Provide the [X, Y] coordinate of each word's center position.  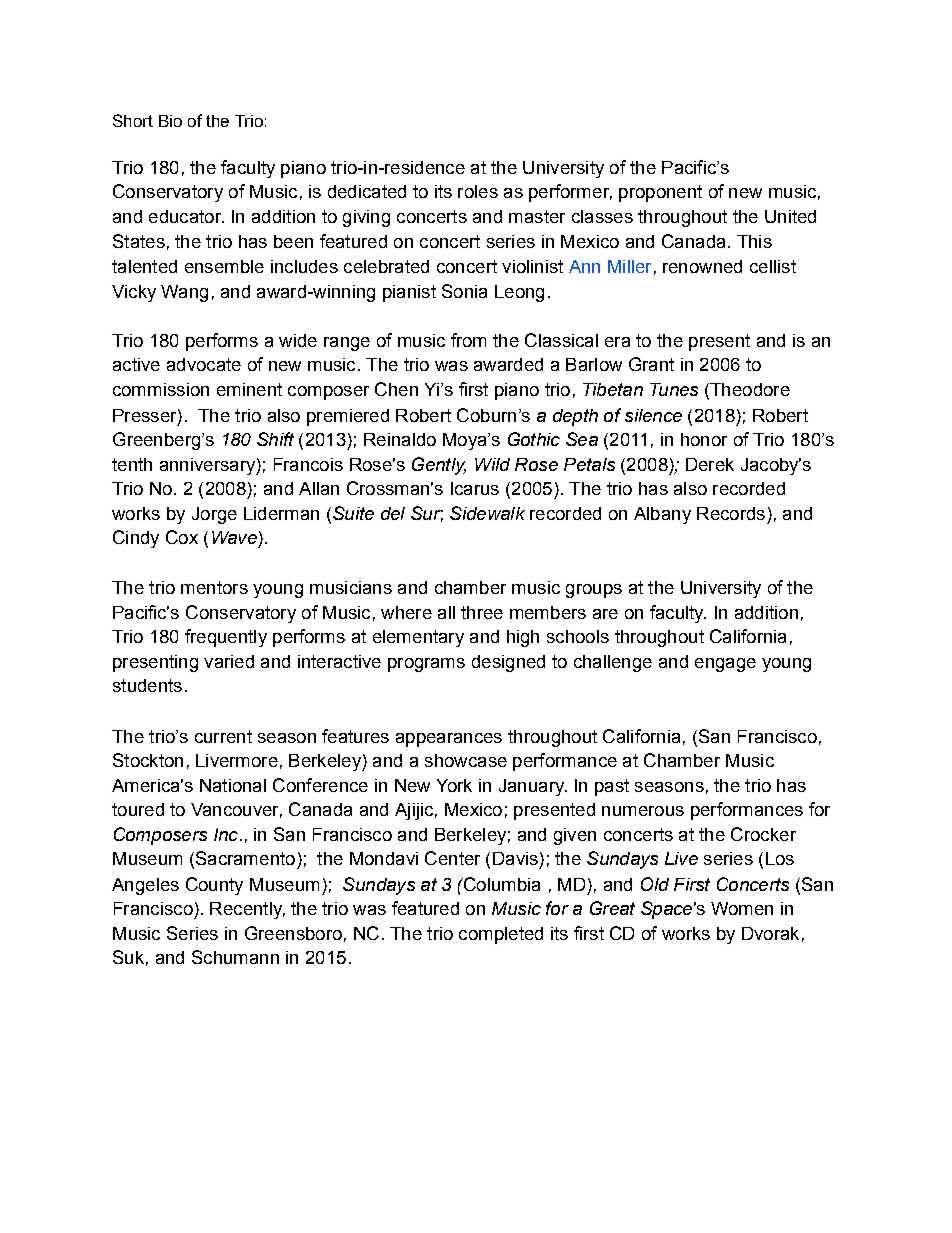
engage [725, 665]
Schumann [235, 957]
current [223, 736]
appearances [449, 740]
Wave [234, 537]
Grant [651, 364]
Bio [170, 121]
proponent [660, 193]
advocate [204, 364]
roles [478, 191]
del [393, 513]
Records [731, 513]
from [468, 340]
